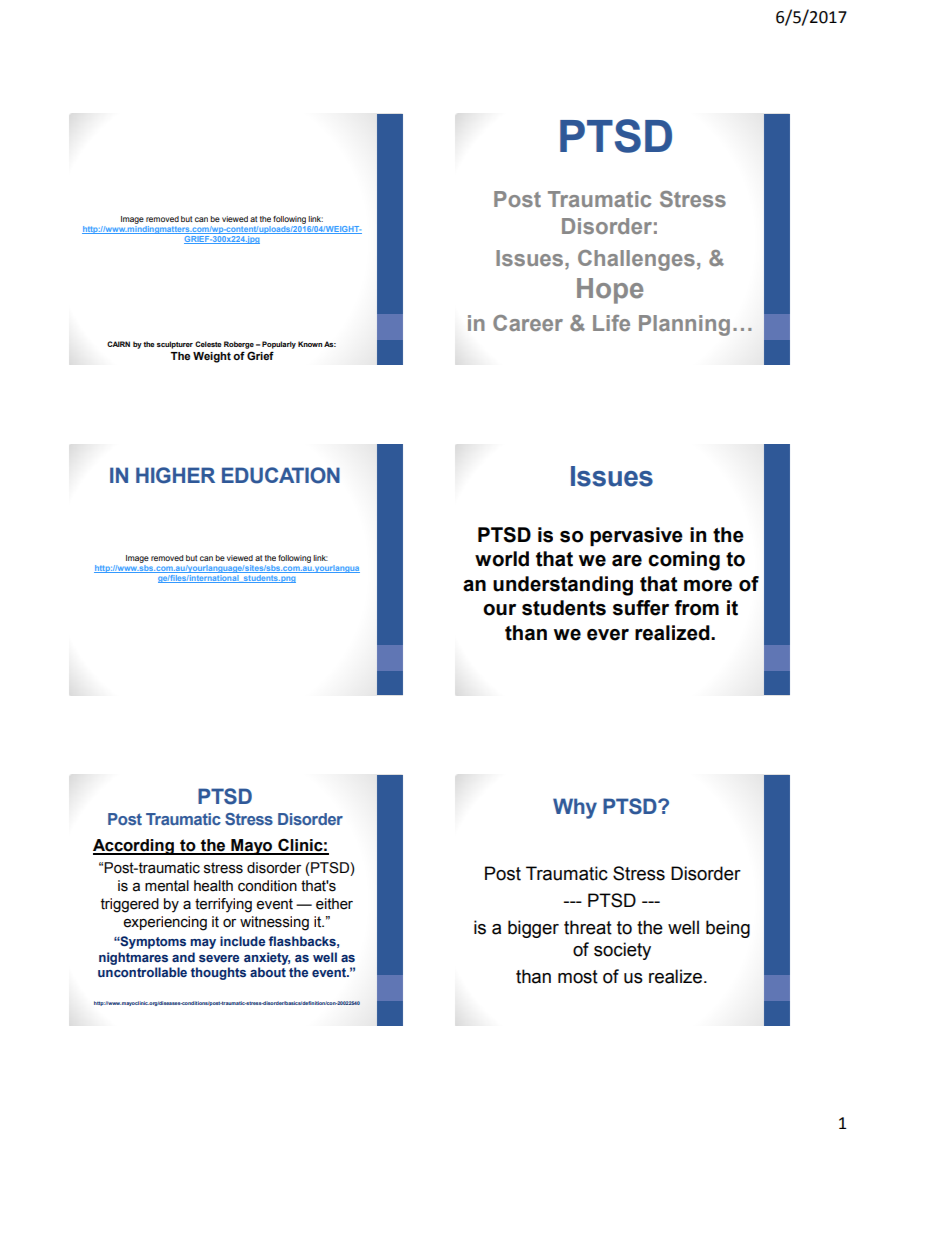 The height and width of the screenshot is (1233, 952). I want to click on world, so click(502, 559).
